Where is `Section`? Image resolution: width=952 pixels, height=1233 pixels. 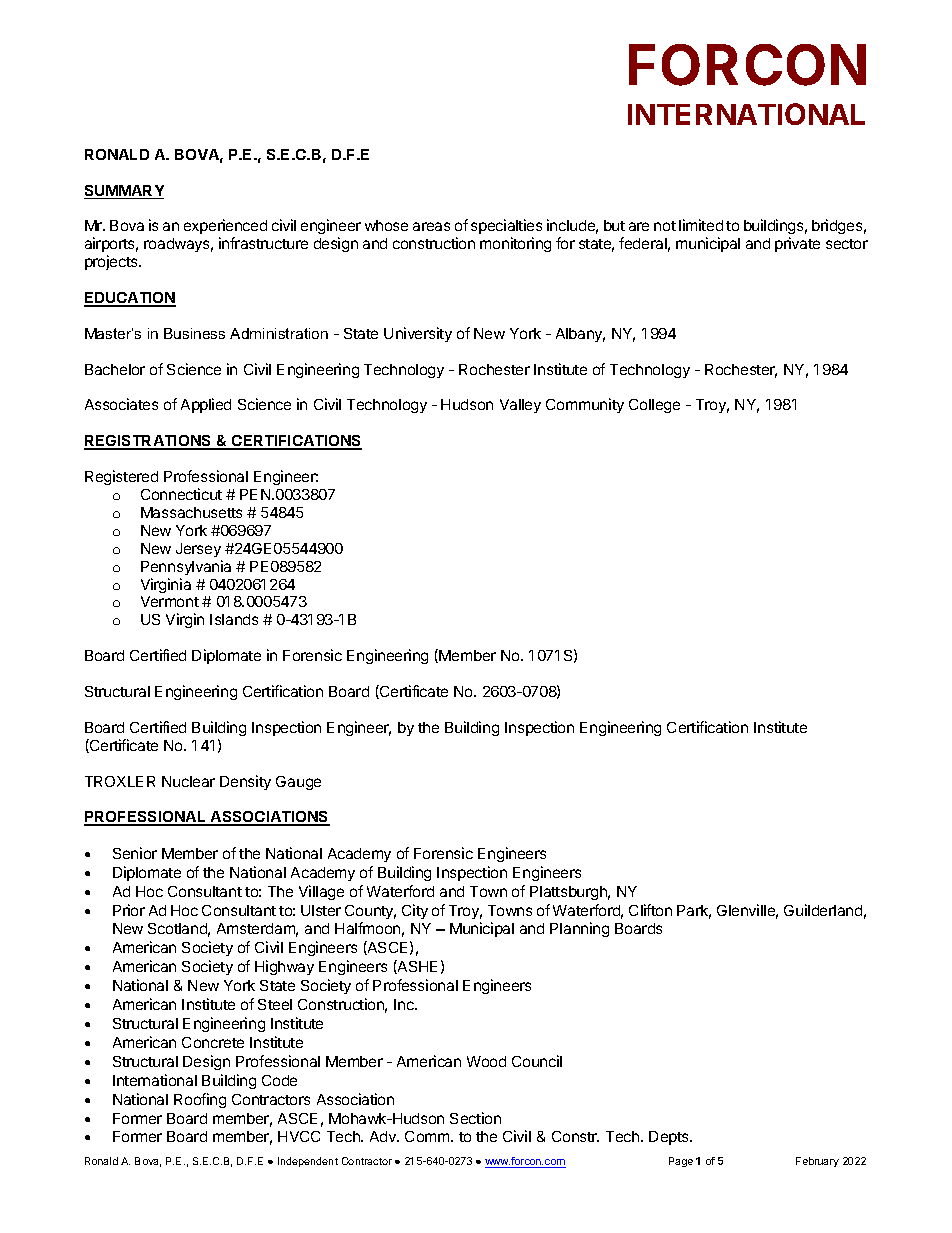 Section is located at coordinates (475, 1118).
